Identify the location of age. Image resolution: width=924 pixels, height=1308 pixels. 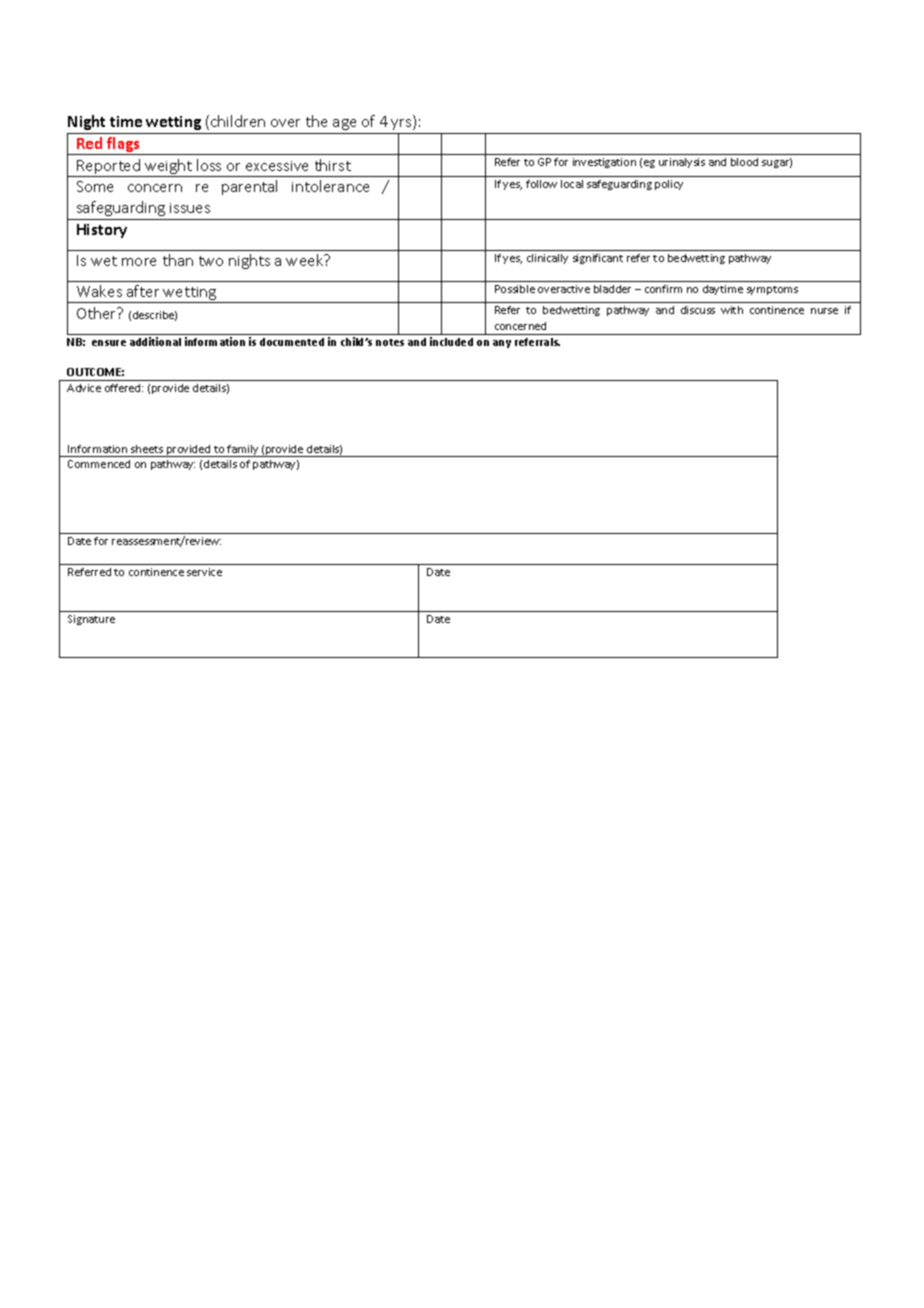
(344, 124).
